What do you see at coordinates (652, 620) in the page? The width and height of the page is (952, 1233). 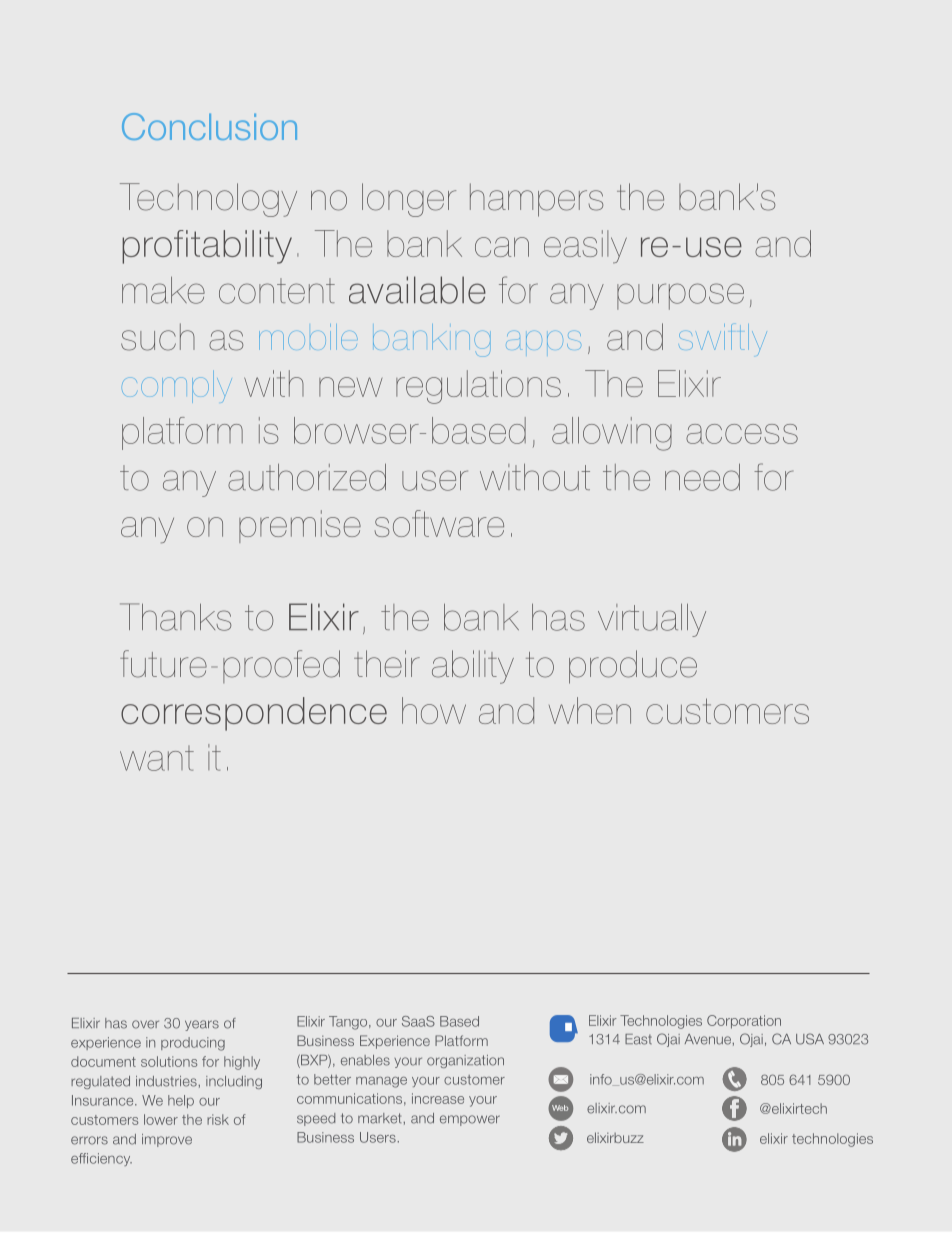 I see `virtually` at bounding box center [652, 620].
